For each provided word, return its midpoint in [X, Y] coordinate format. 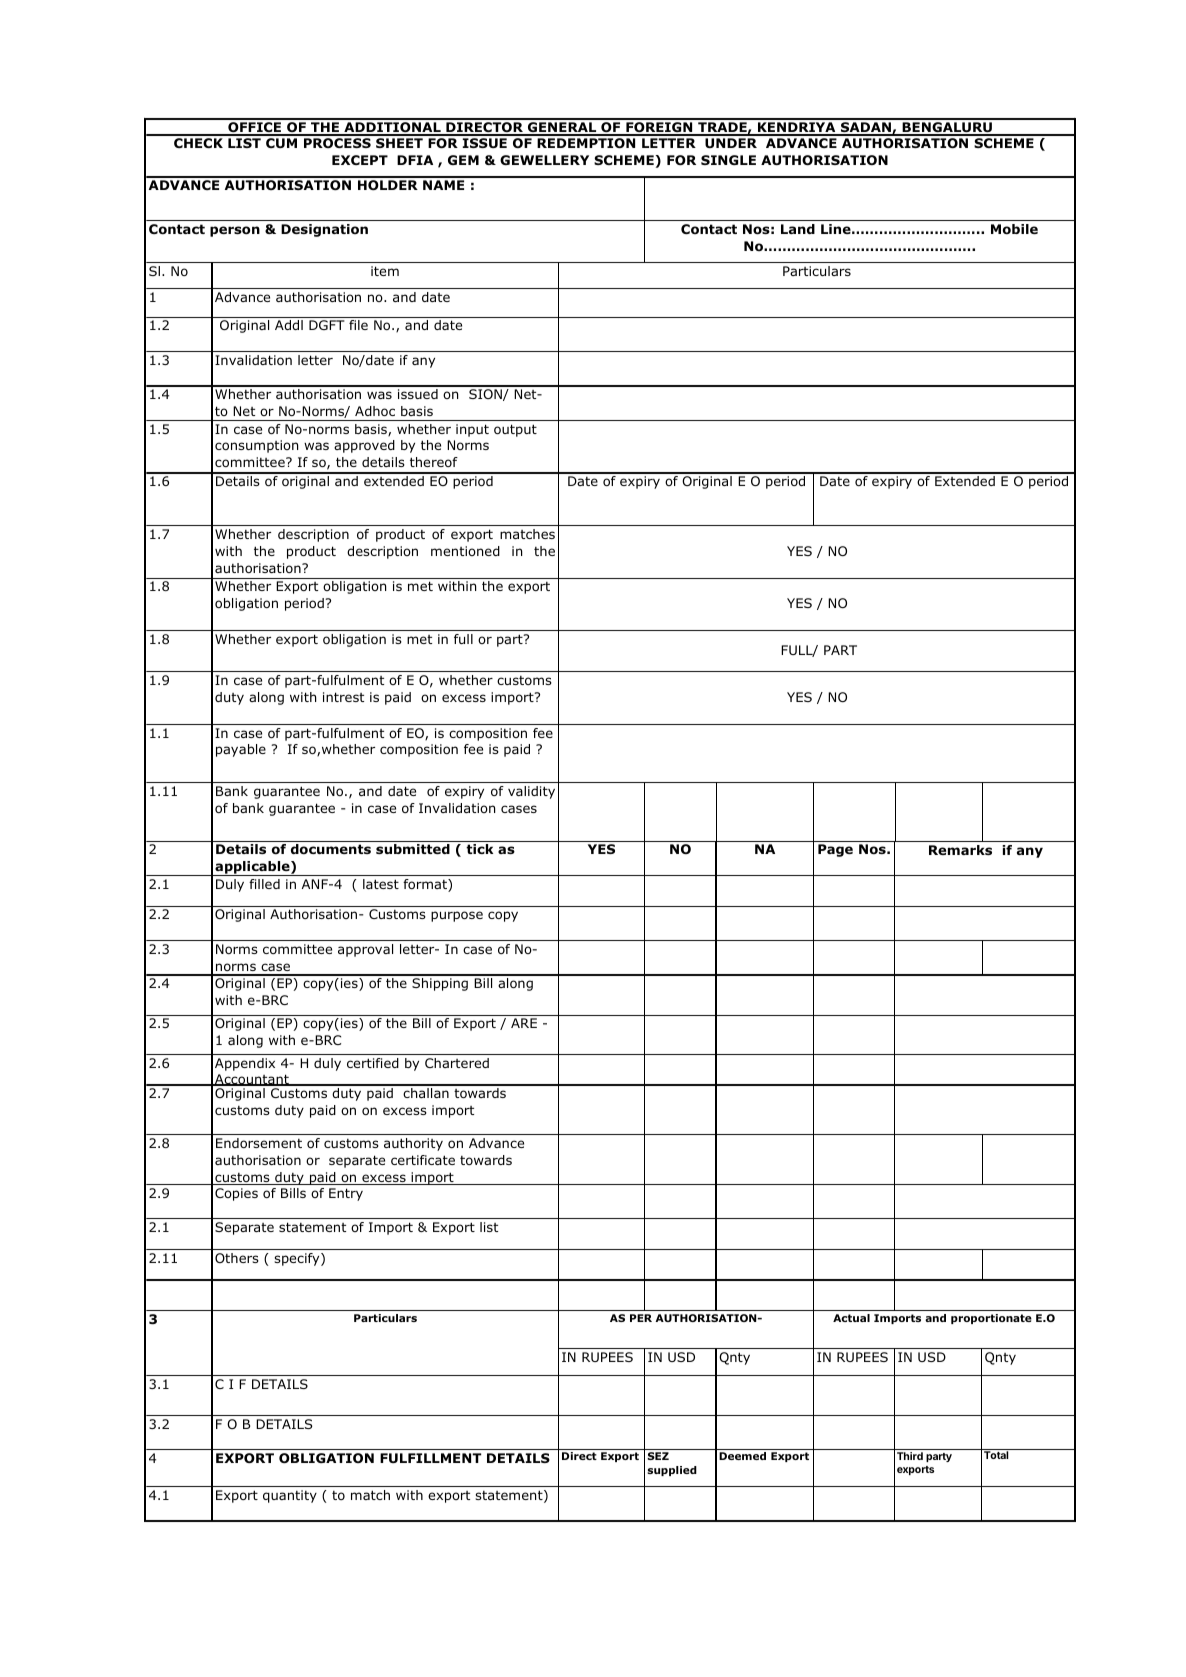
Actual [851, 1318]
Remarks [960, 850]
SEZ [658, 1456]
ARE [524, 1023]
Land [798, 229]
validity [531, 792]
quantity [290, 1496]
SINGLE [728, 160]
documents [331, 849]
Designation [324, 230]
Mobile [1014, 229]
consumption [256, 446]
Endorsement [259, 1143]
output [515, 430]
